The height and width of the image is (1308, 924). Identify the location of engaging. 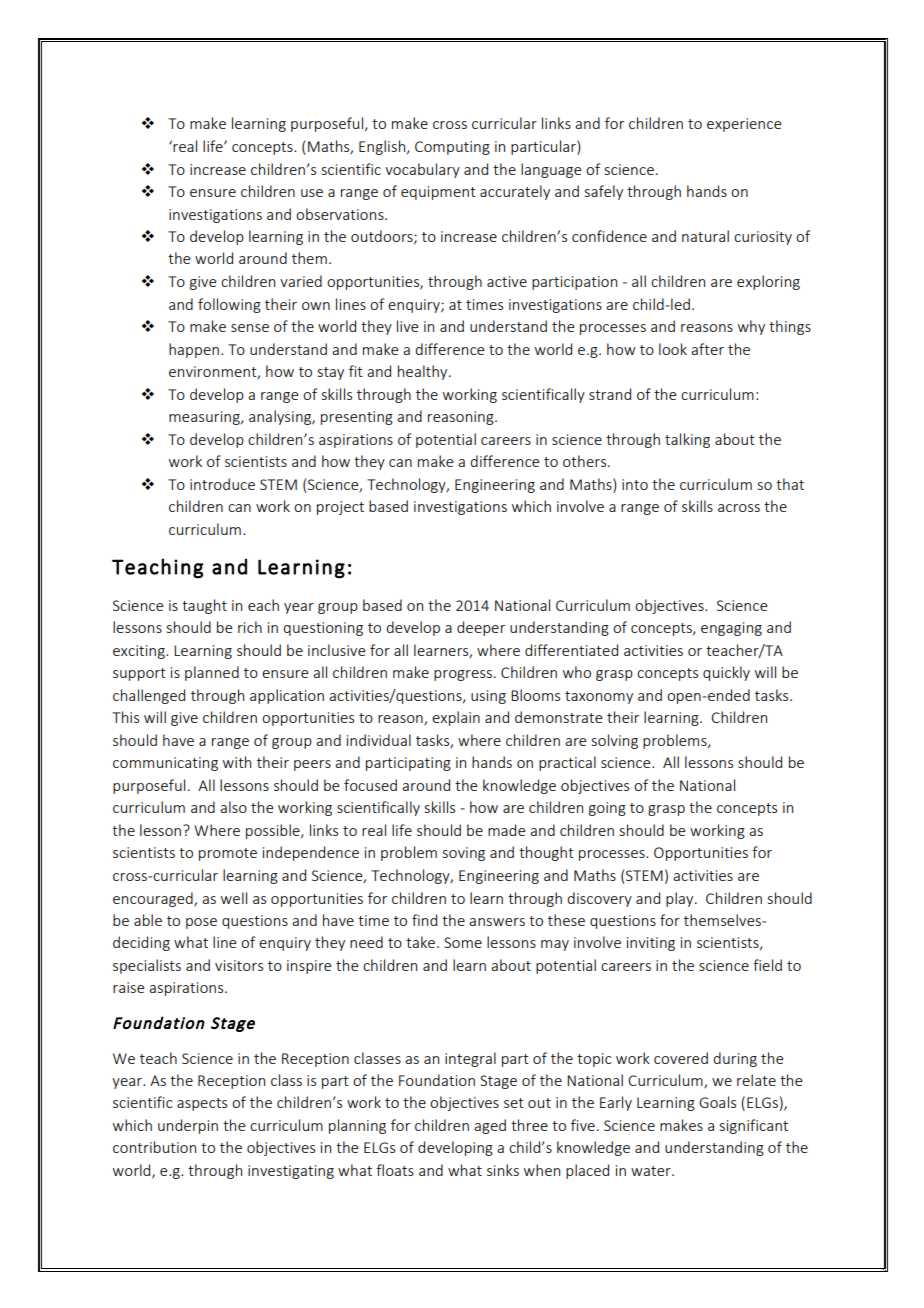
(731, 629).
